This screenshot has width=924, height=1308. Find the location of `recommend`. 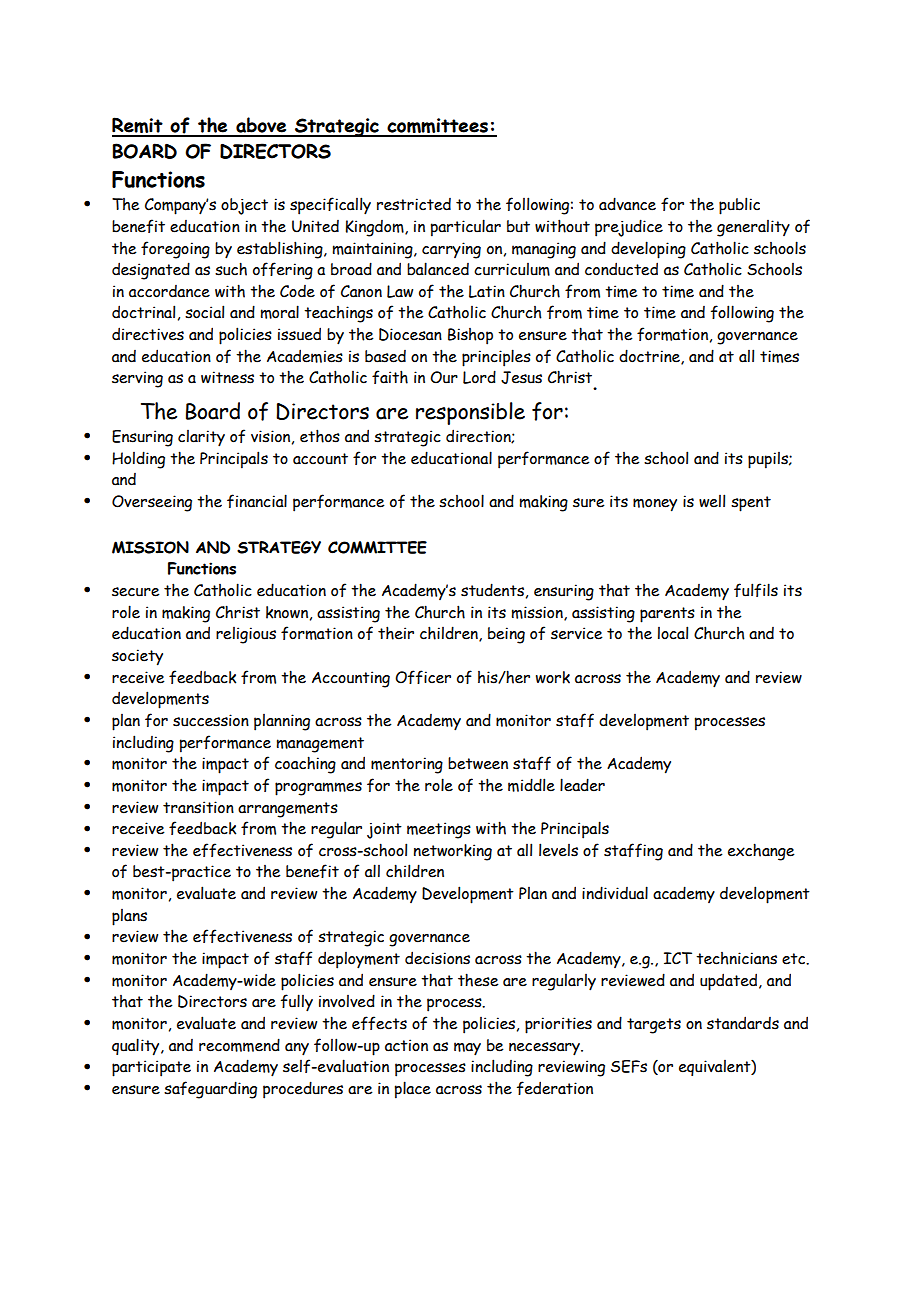

recommend is located at coordinates (239, 1045).
